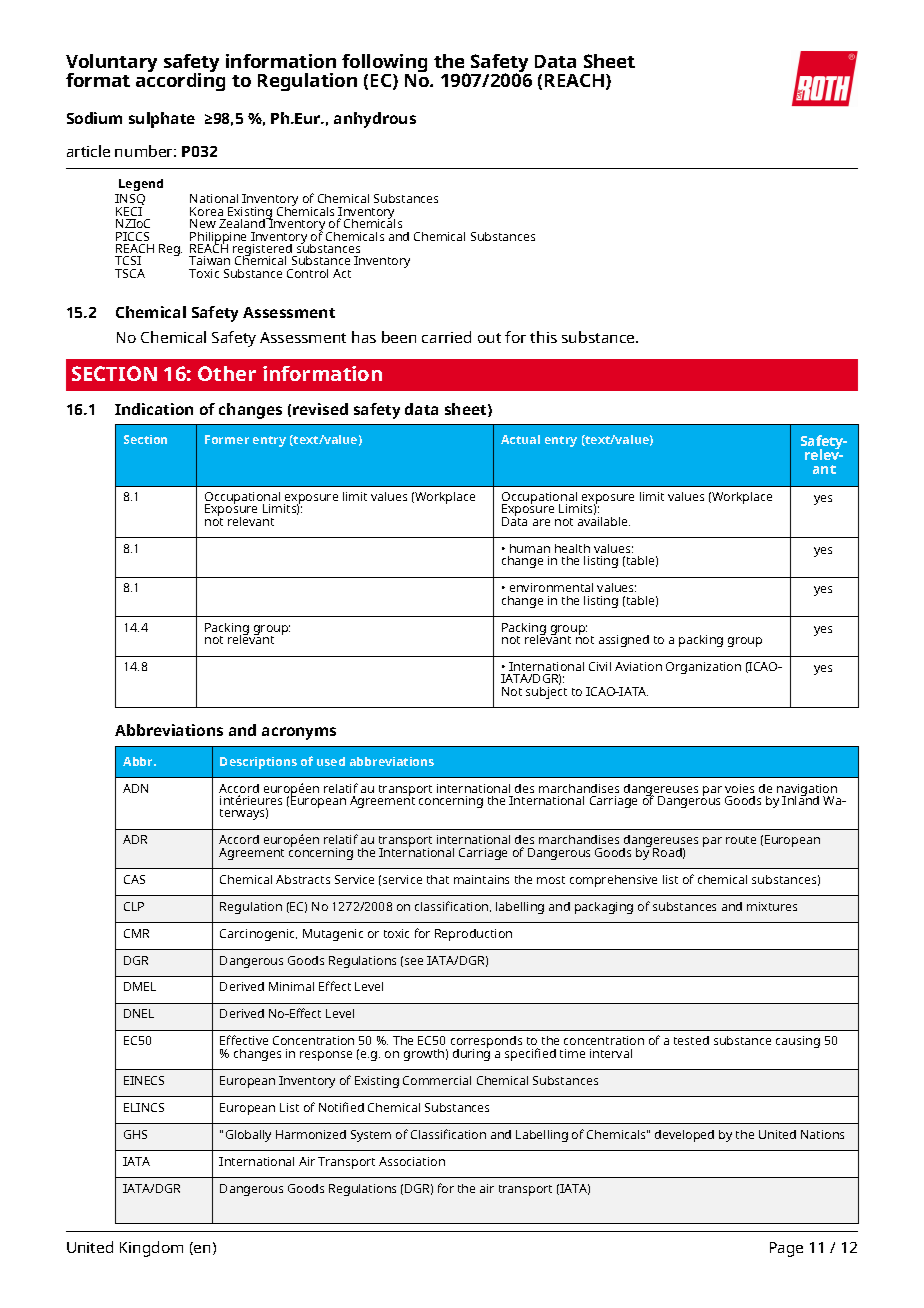  Describe the element at coordinates (384, 65) in the page. I see `following` at that location.
